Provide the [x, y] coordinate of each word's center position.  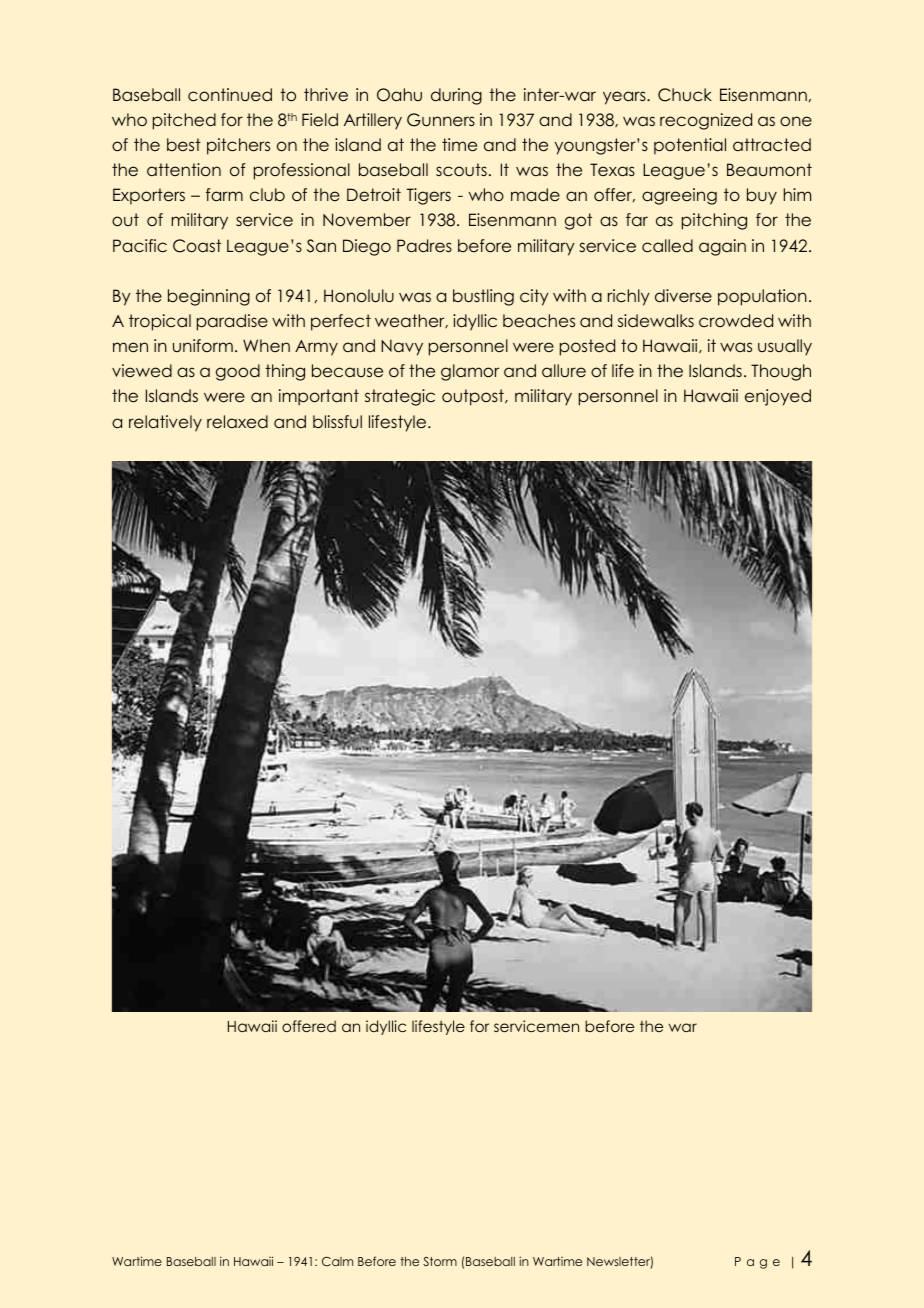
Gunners [441, 120]
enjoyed [778, 397]
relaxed [237, 422]
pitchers [238, 146]
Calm [337, 1261]
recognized [706, 121]
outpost [474, 397]
